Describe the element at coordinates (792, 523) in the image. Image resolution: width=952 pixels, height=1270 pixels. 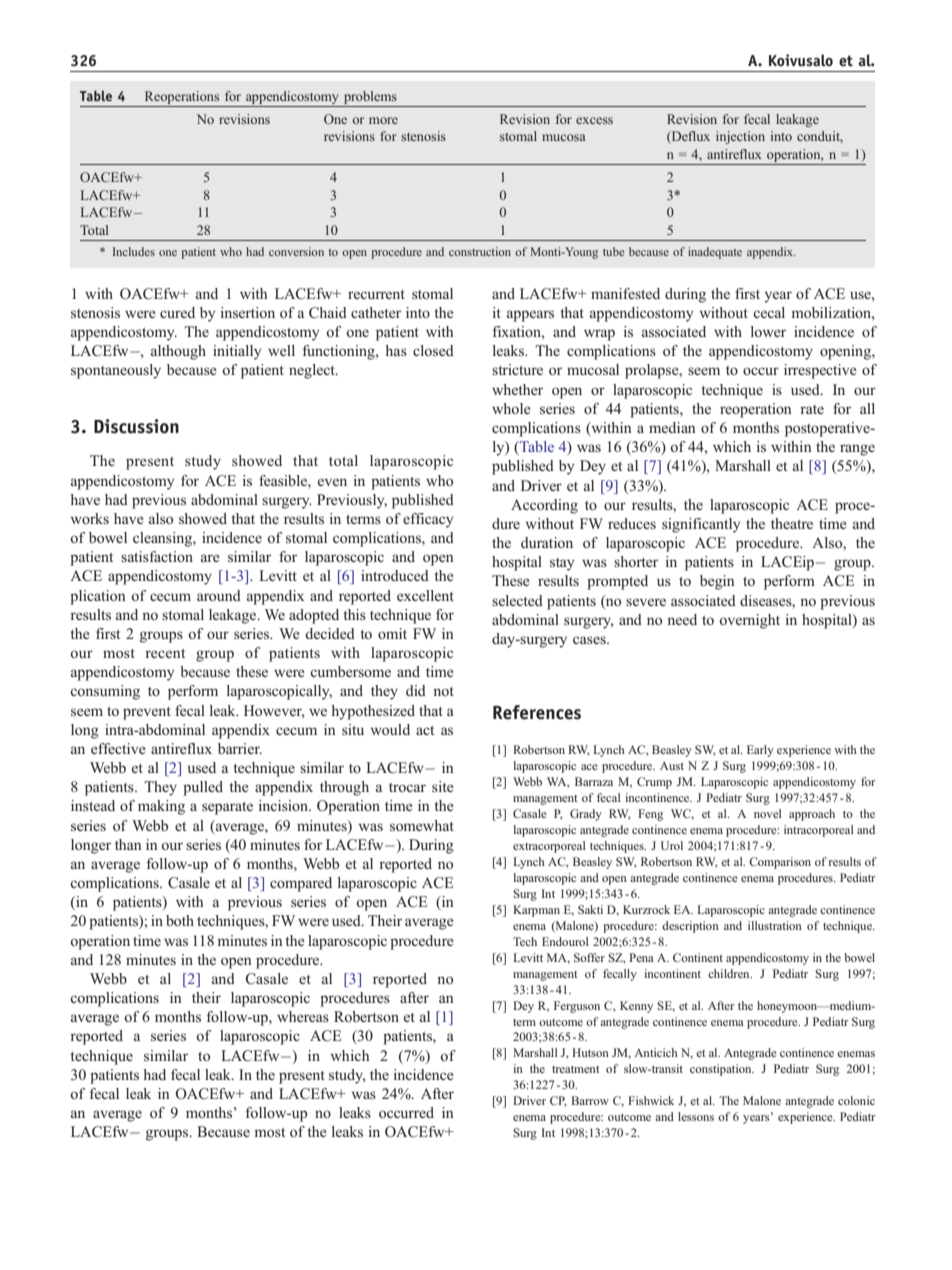
I see `theatre` at that location.
